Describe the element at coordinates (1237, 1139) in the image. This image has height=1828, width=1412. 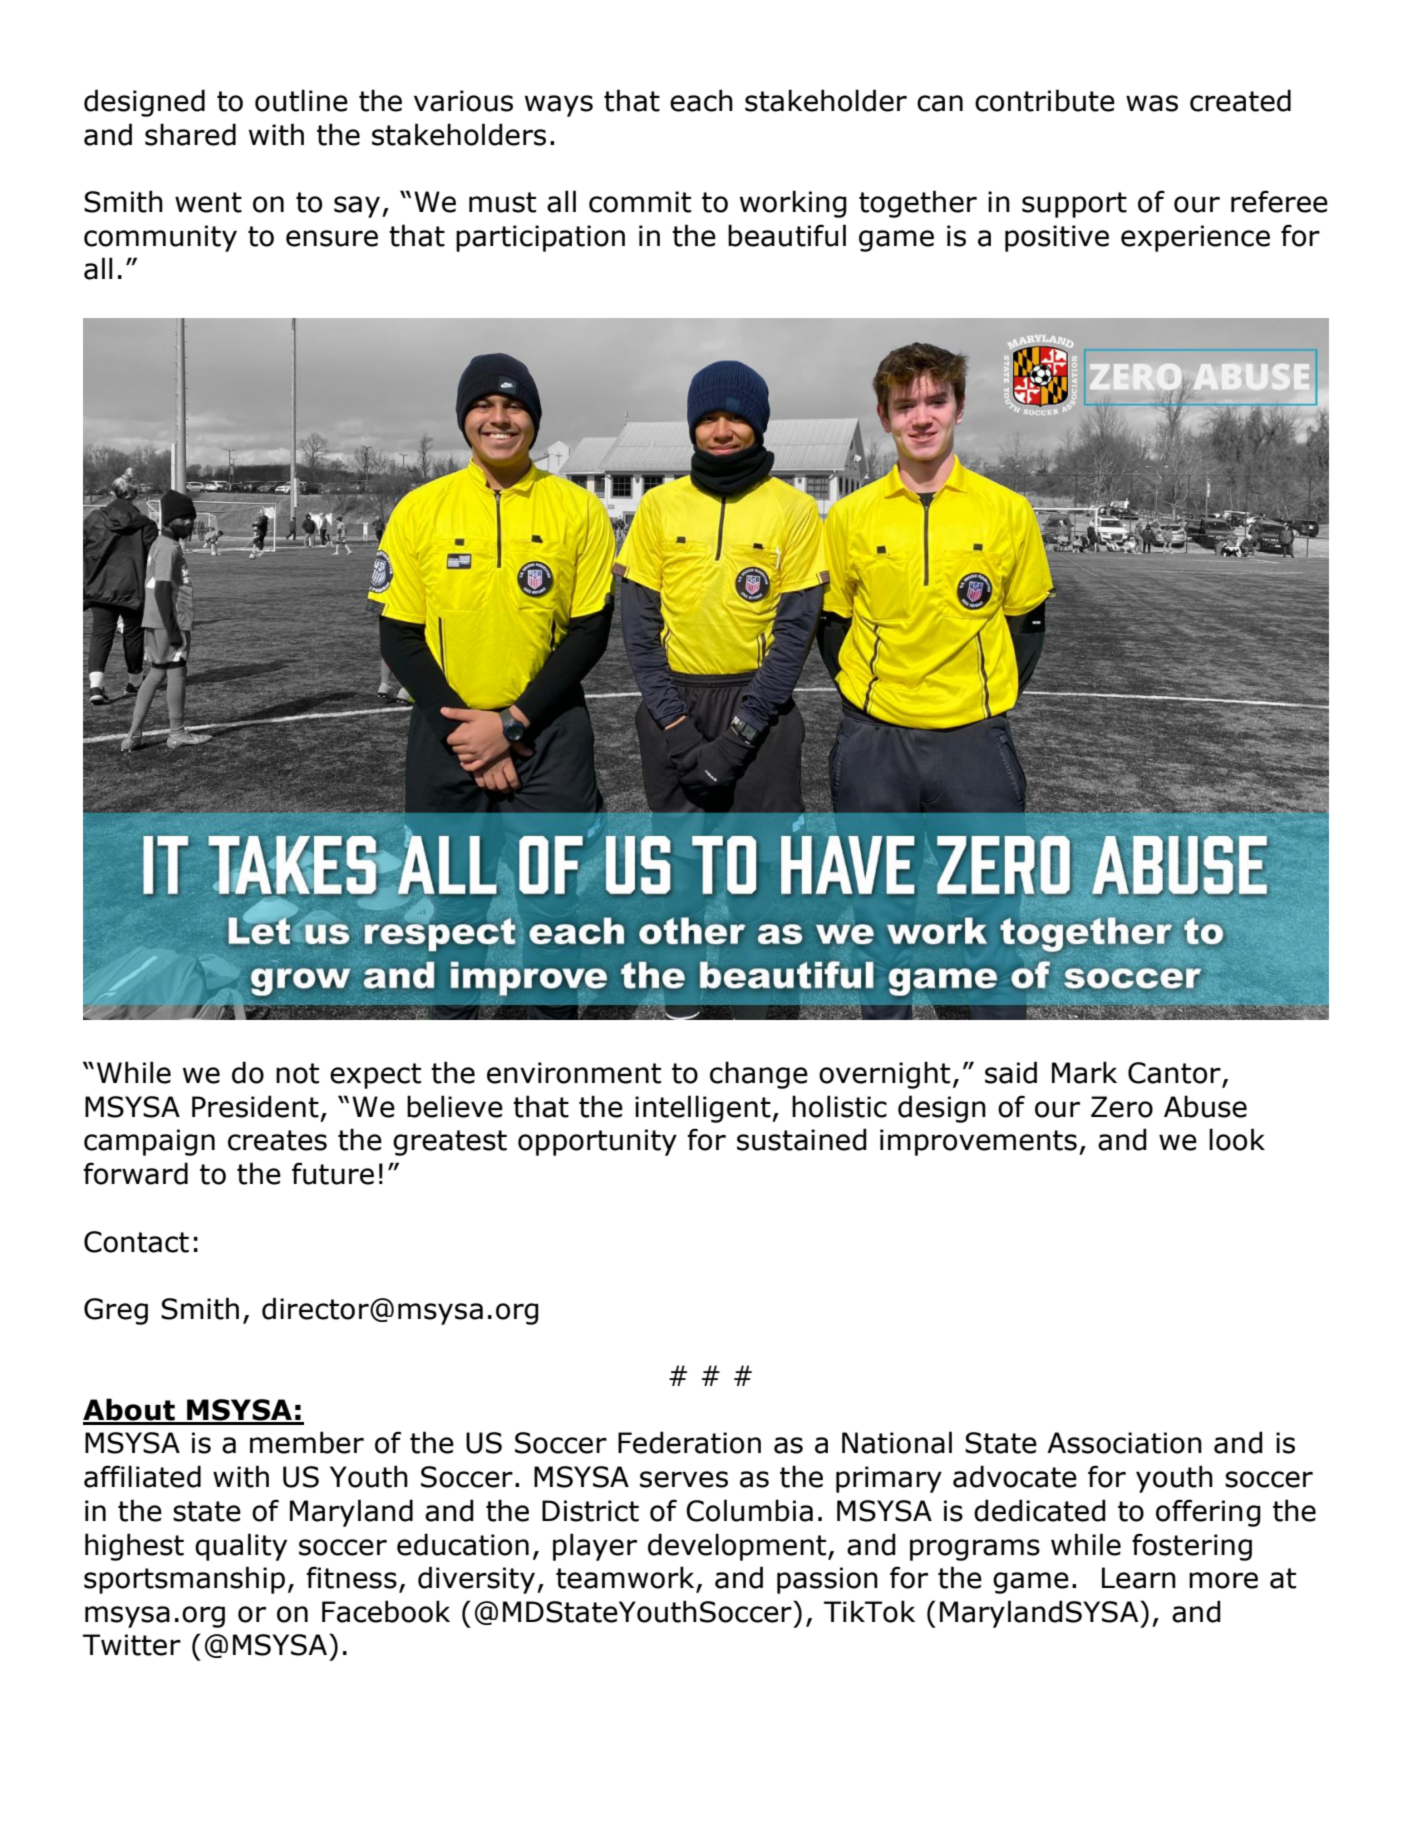
I see `look` at that location.
